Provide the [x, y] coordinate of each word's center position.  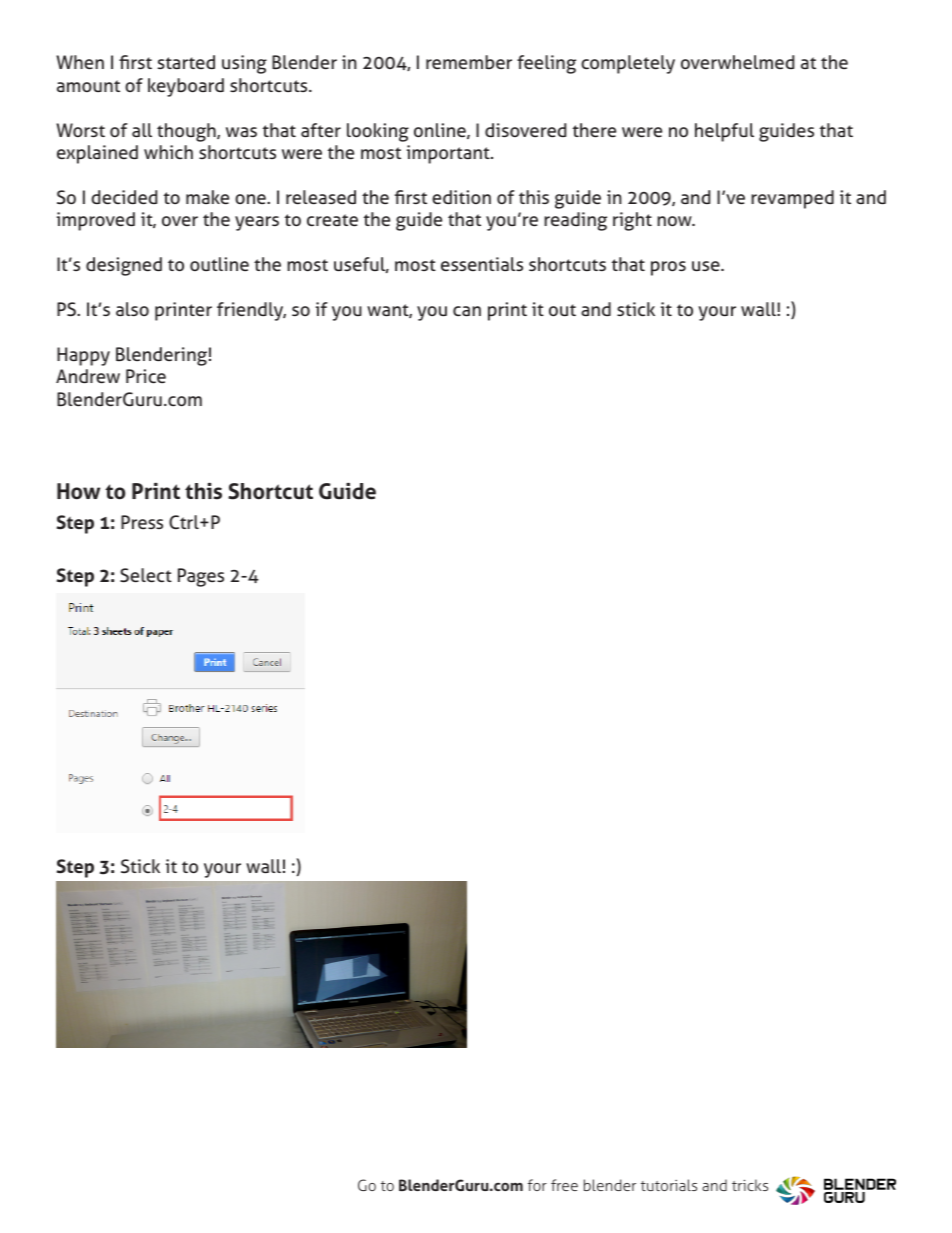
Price [146, 376]
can [467, 311]
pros [668, 268]
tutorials [669, 1185]
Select [146, 575]
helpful [724, 132]
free [564, 1185]
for [537, 1185]
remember [469, 62]
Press [142, 522]
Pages [201, 577]
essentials [482, 264]
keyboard [186, 87]
